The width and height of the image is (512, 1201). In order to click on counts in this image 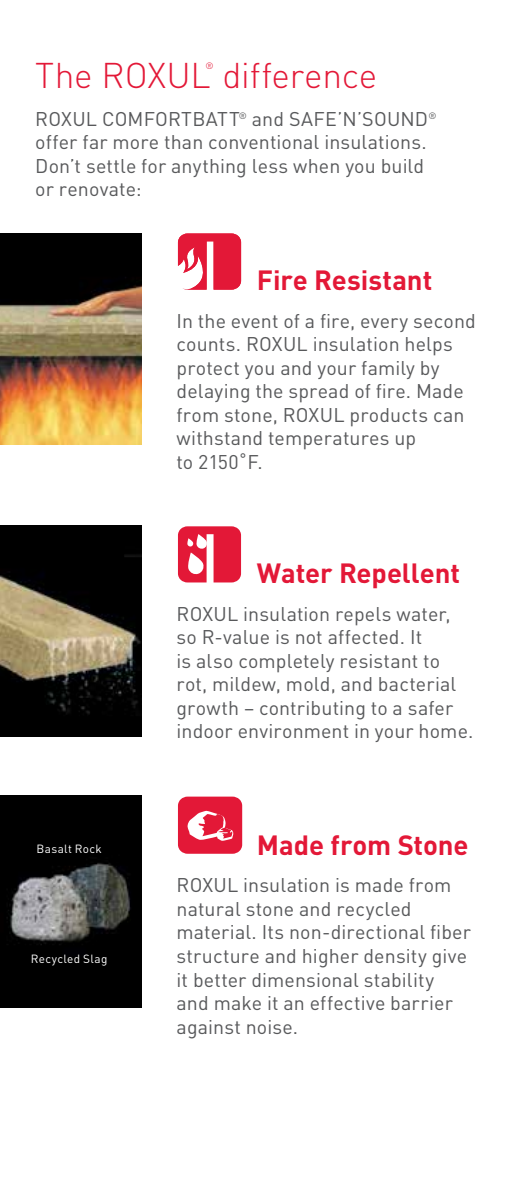, I will do `click(206, 344)`.
